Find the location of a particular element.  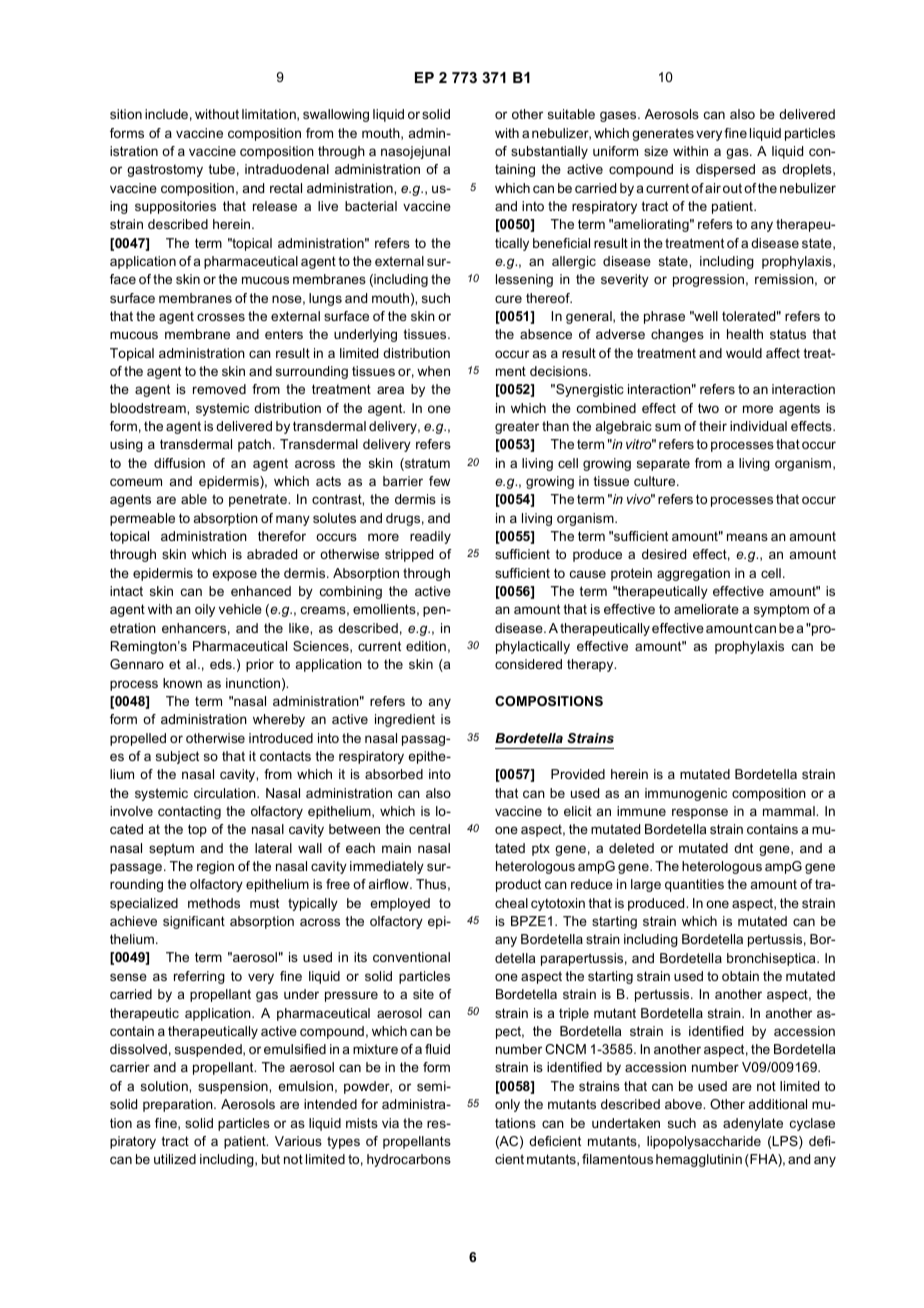

response is located at coordinates (700, 813).
